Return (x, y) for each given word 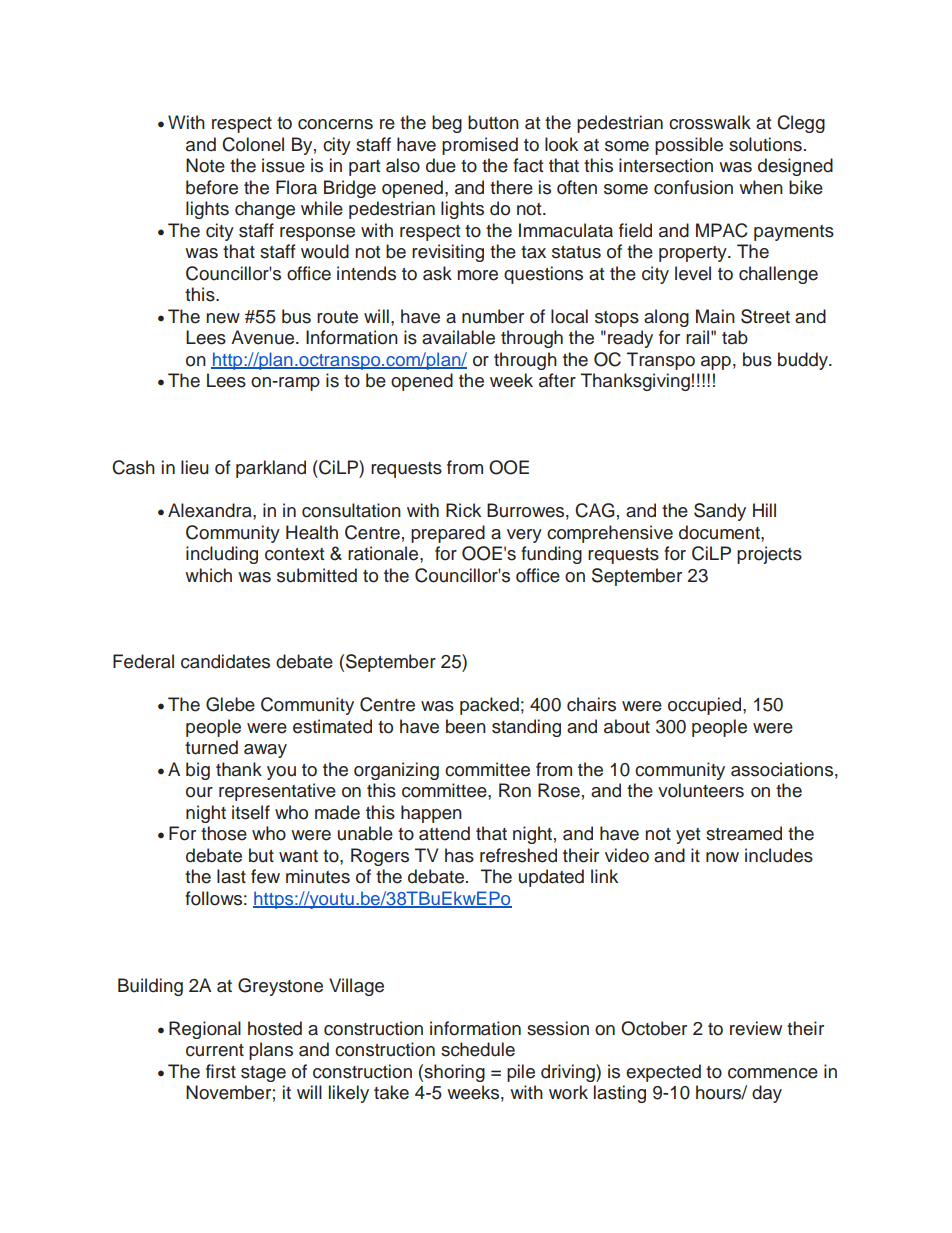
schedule (478, 1049)
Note (205, 165)
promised (480, 146)
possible (689, 146)
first (221, 1071)
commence (773, 1073)
